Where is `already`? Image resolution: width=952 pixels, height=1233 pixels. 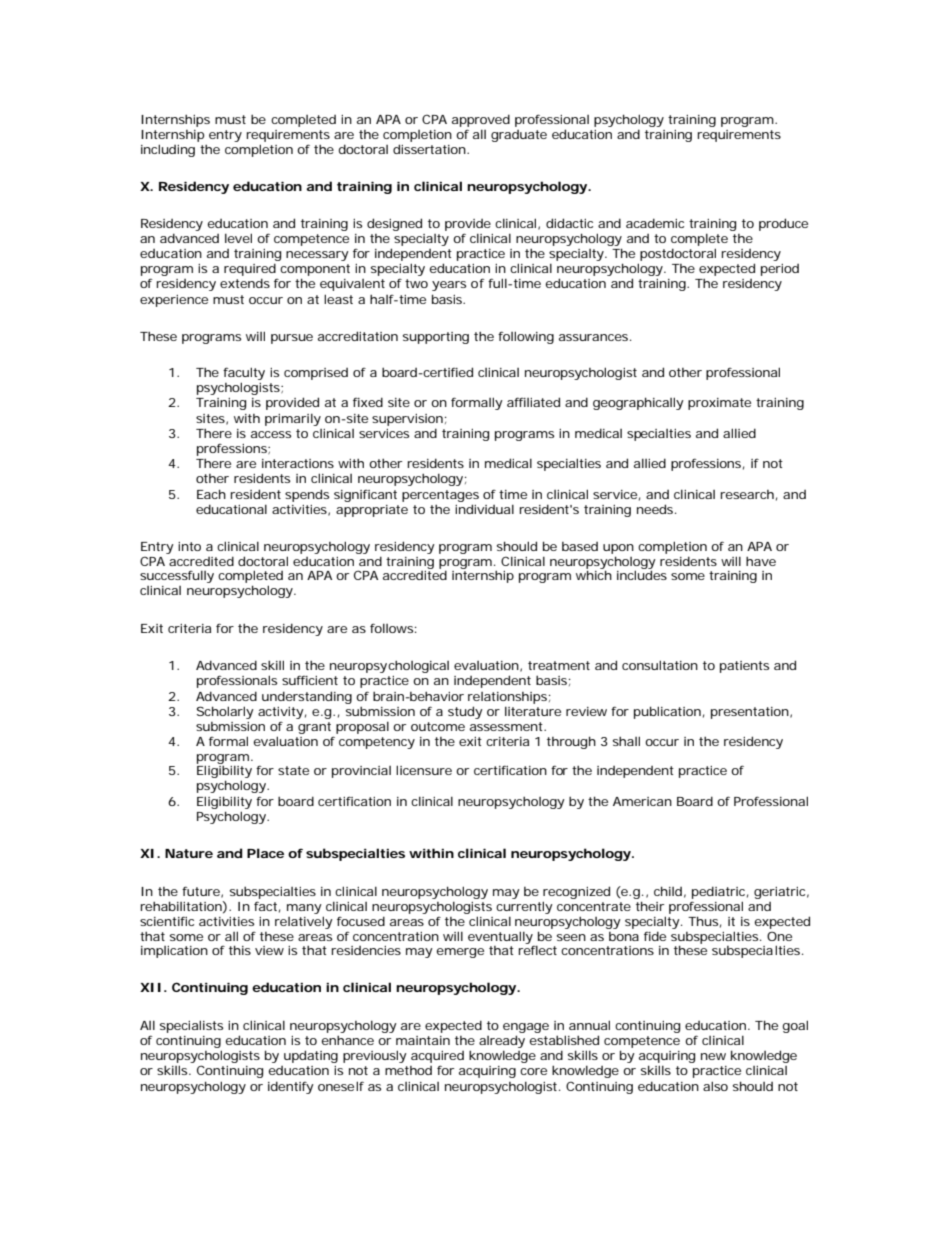
already is located at coordinates (502, 1041).
